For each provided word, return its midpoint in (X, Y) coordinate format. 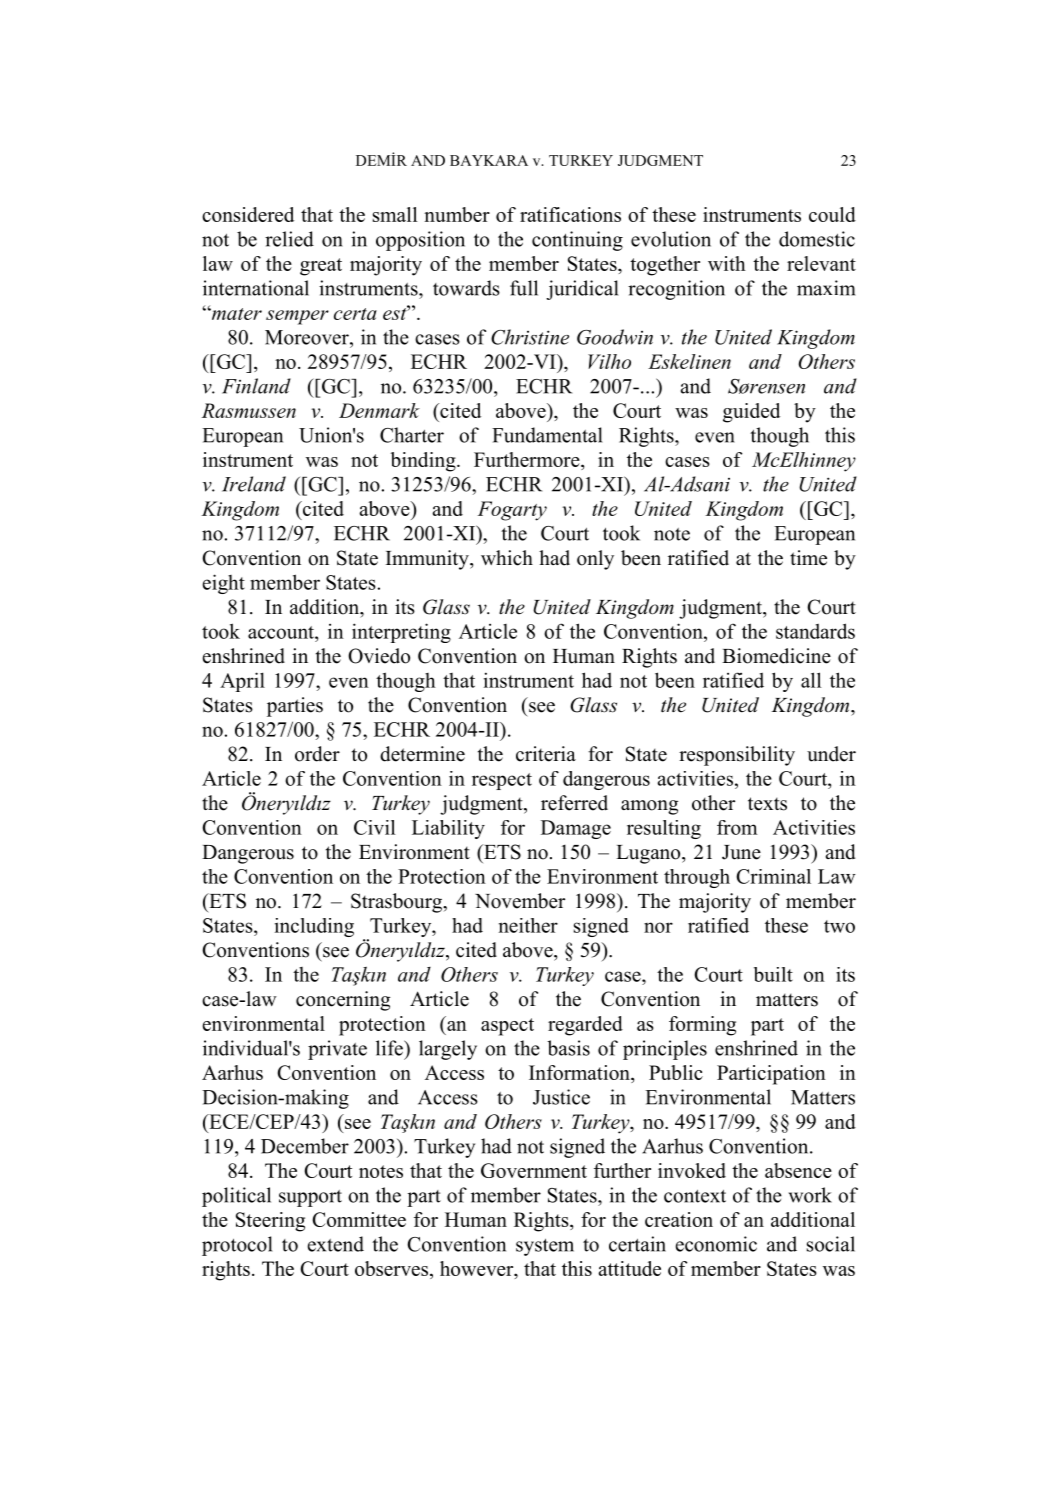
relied (289, 239)
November (520, 901)
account (282, 632)
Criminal (773, 876)
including (314, 927)
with (727, 263)
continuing (577, 241)
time (808, 558)
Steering (270, 1222)
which (507, 558)
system (545, 1247)
